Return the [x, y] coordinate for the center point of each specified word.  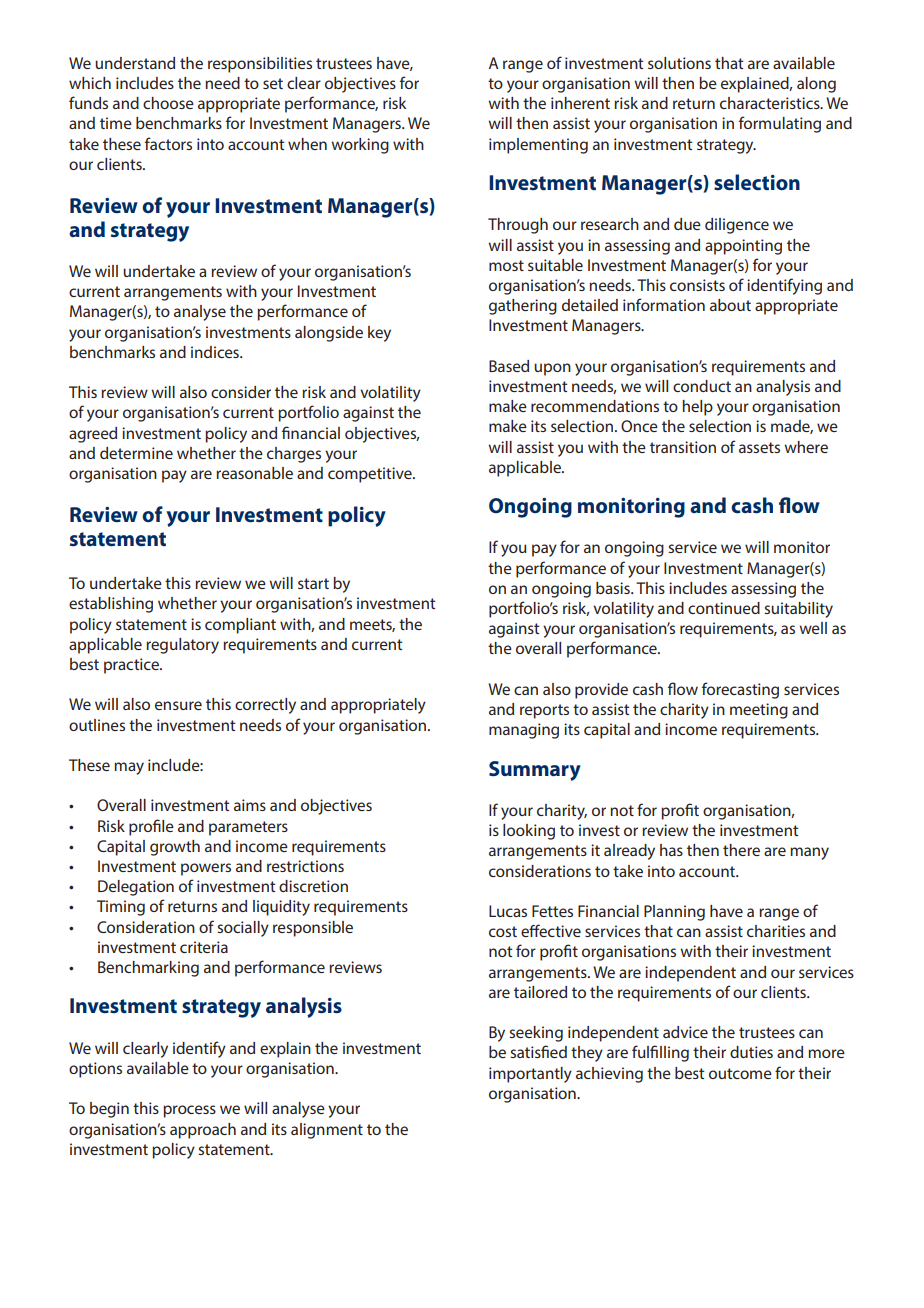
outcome [740, 1073]
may [129, 768]
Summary [535, 771]
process [189, 1111]
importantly [530, 1075]
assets [759, 447]
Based [509, 366]
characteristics [771, 103]
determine [136, 453]
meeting [759, 711]
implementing [538, 146]
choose [168, 103]
